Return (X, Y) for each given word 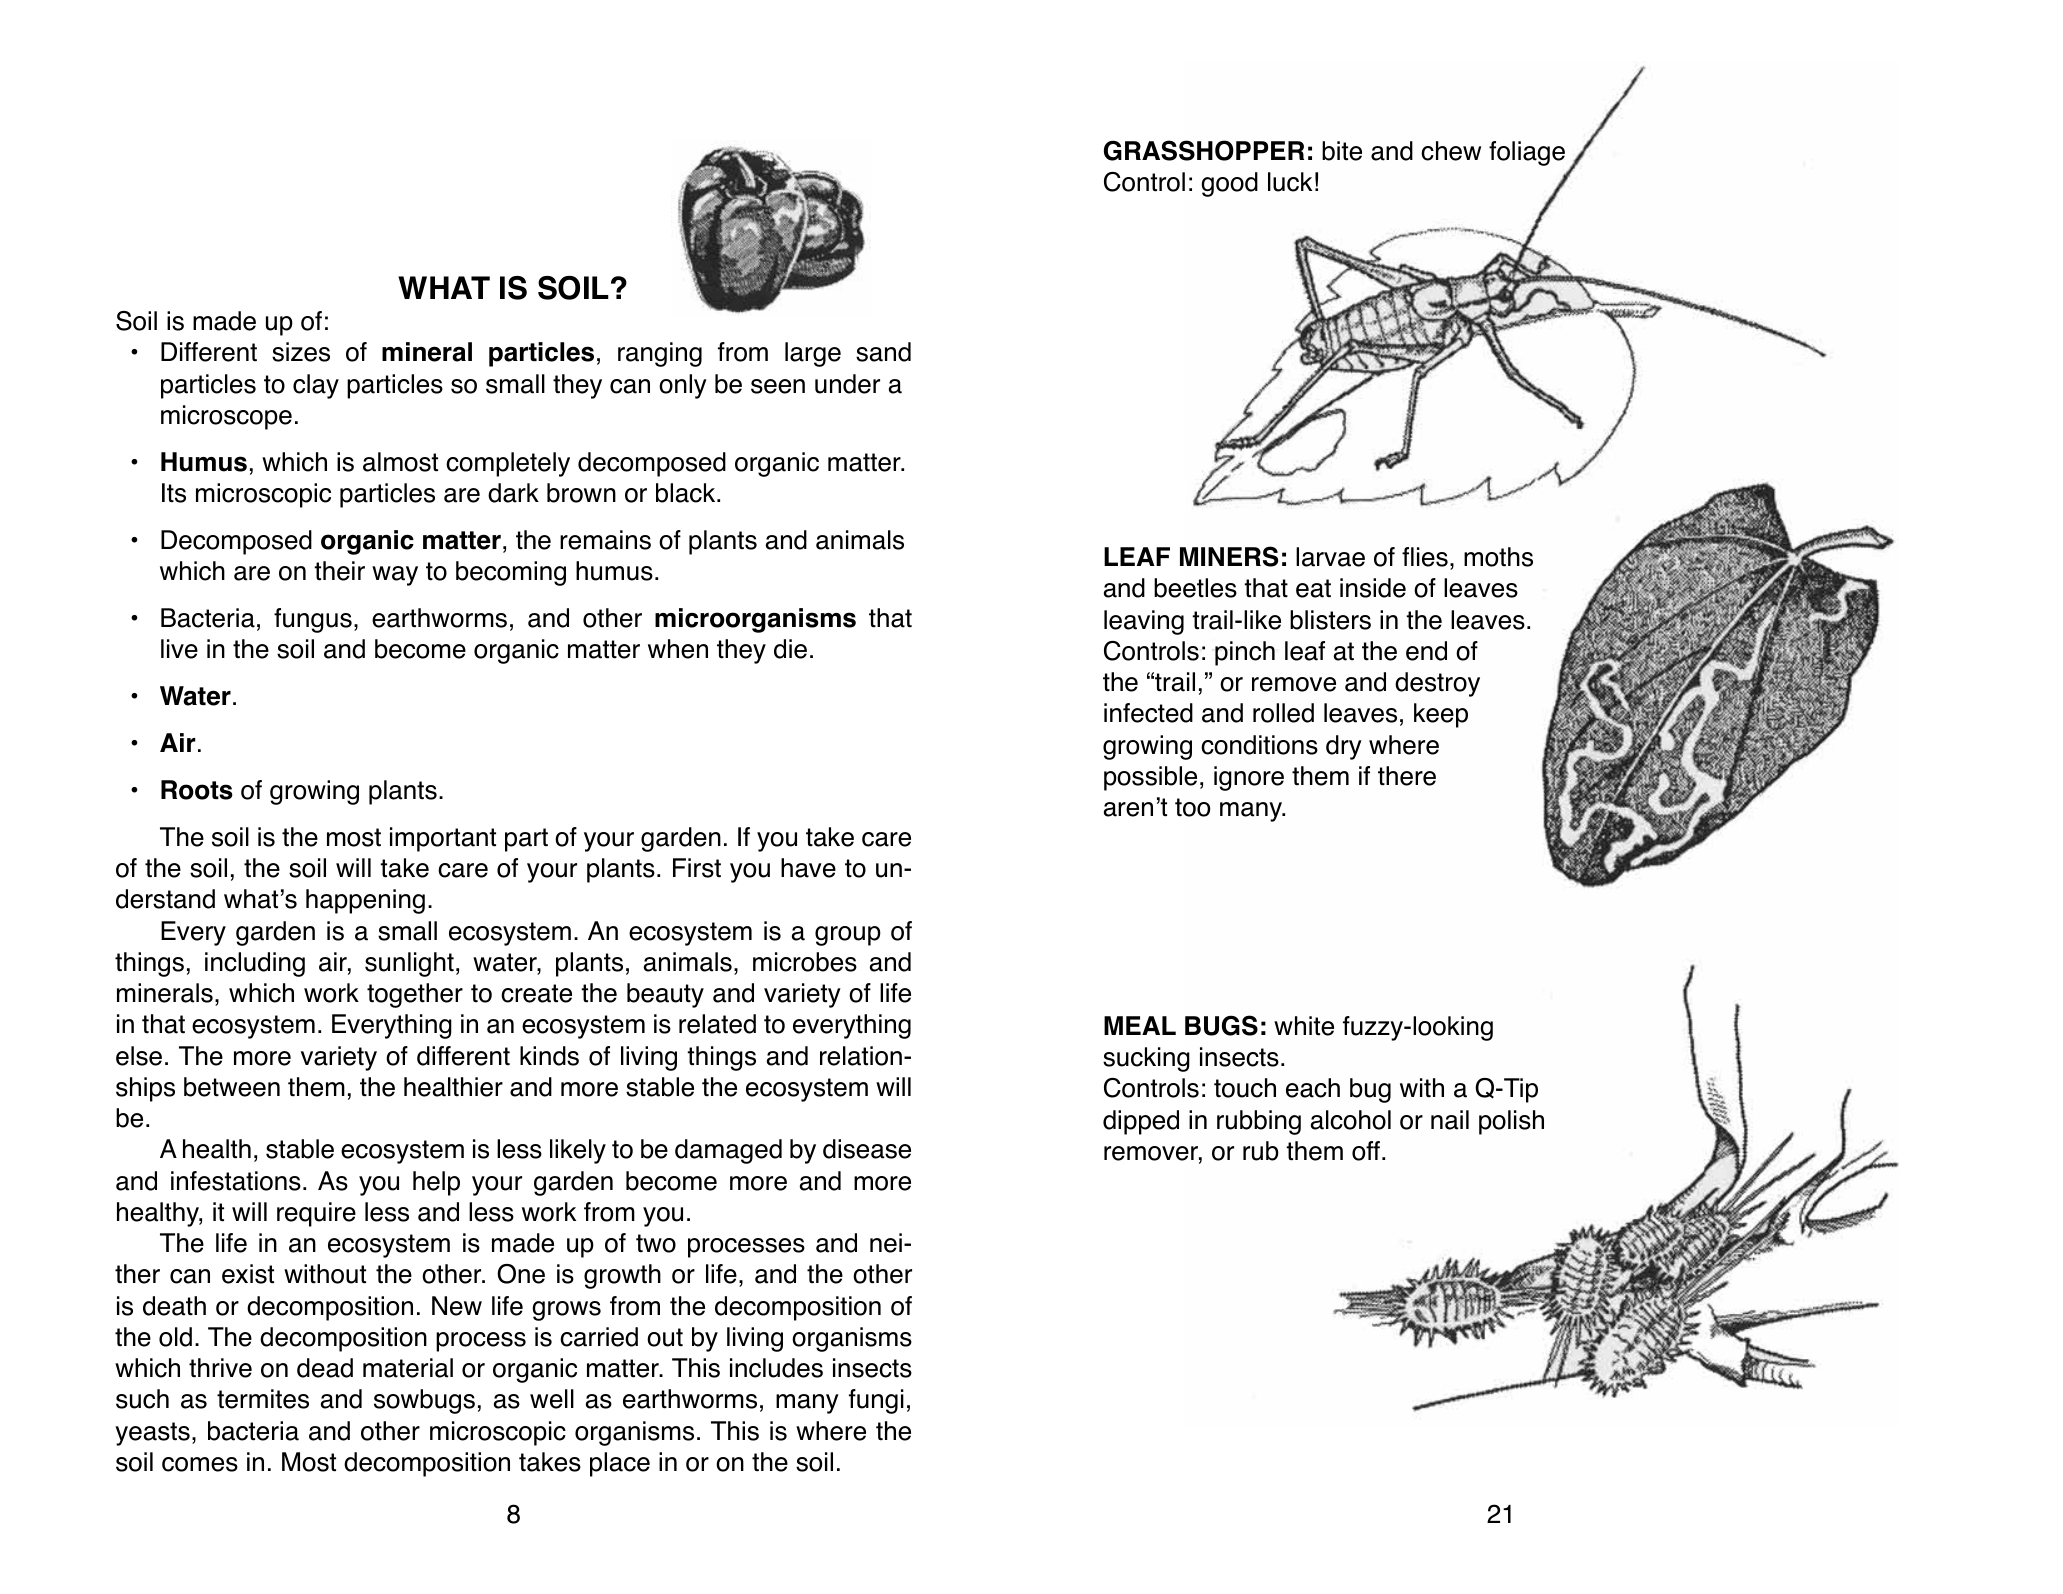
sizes (301, 352)
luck (1290, 182)
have (808, 868)
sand (883, 352)
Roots (197, 790)
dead (325, 1368)
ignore (1249, 778)
